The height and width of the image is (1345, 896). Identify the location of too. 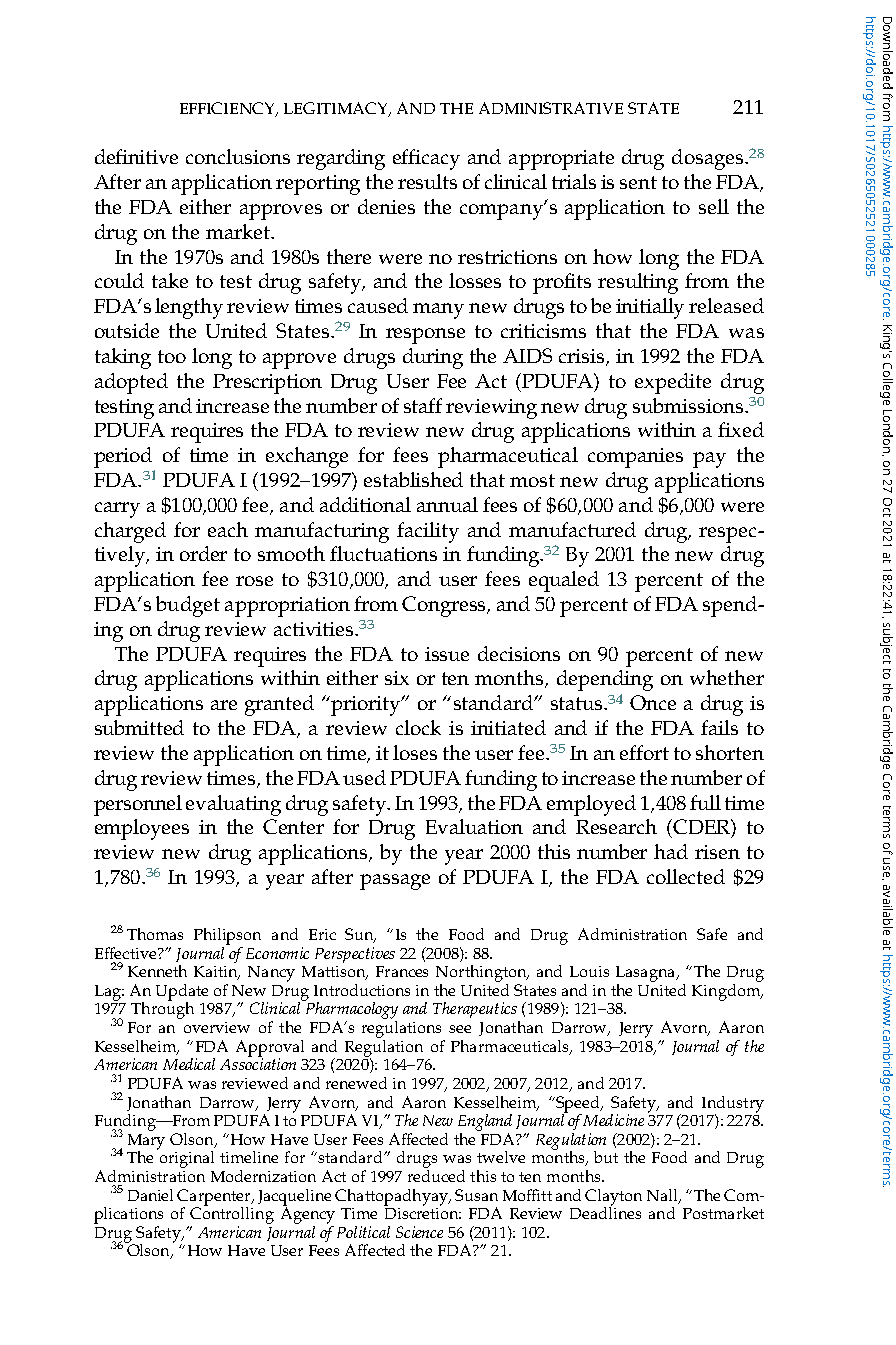
(172, 356).
